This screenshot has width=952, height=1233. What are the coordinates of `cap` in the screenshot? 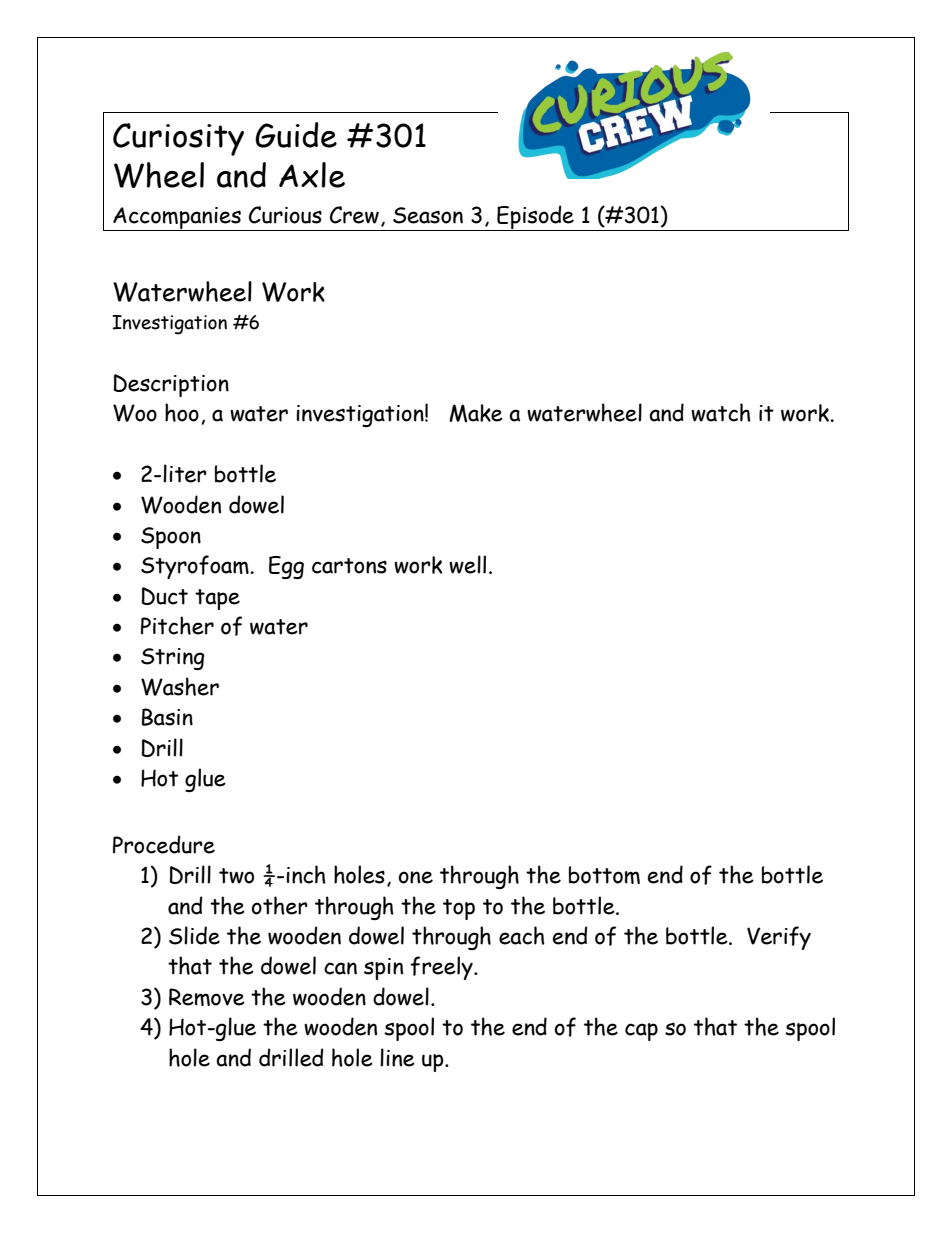 It's located at (641, 1032).
